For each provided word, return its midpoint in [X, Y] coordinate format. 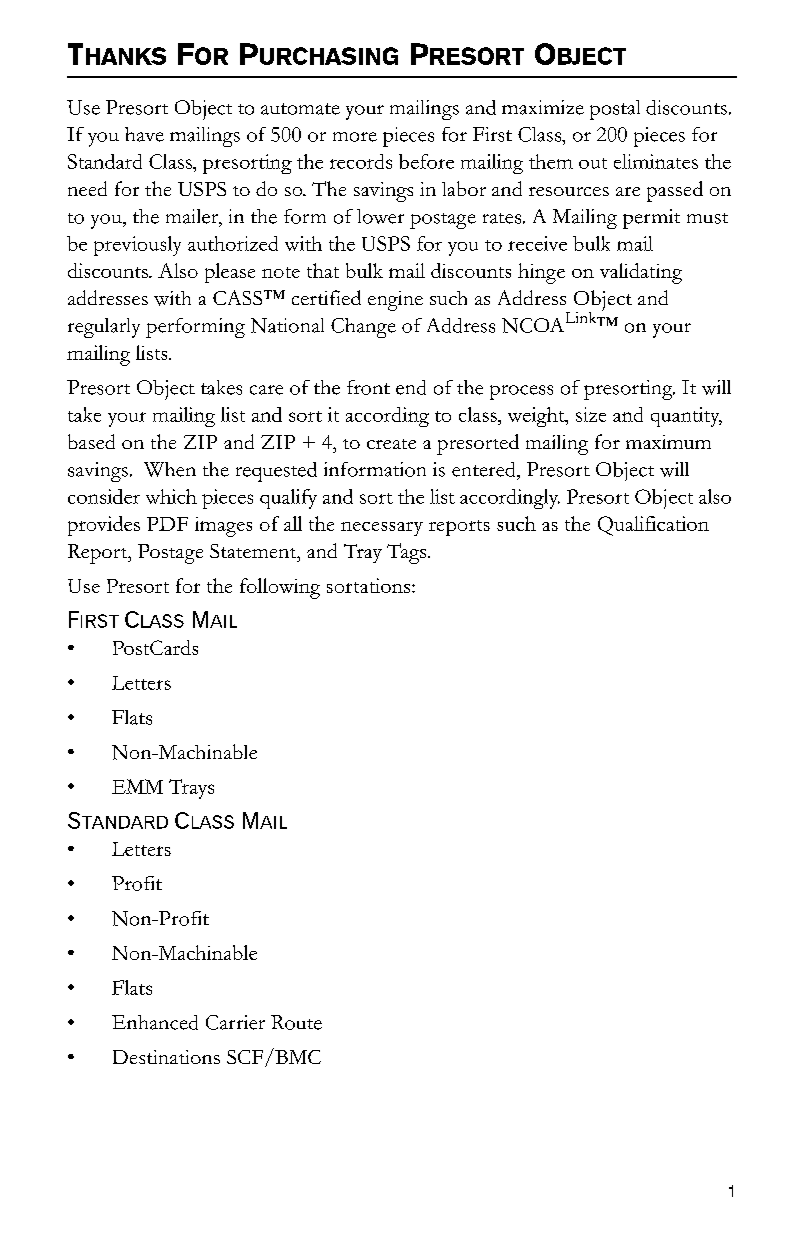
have [144, 134]
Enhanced [155, 1022]
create [391, 444]
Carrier [235, 1022]
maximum [668, 442]
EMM [137, 786]
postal [615, 110]
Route [296, 1022]
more [355, 137]
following [280, 588]
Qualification [653, 526]
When [170, 469]
